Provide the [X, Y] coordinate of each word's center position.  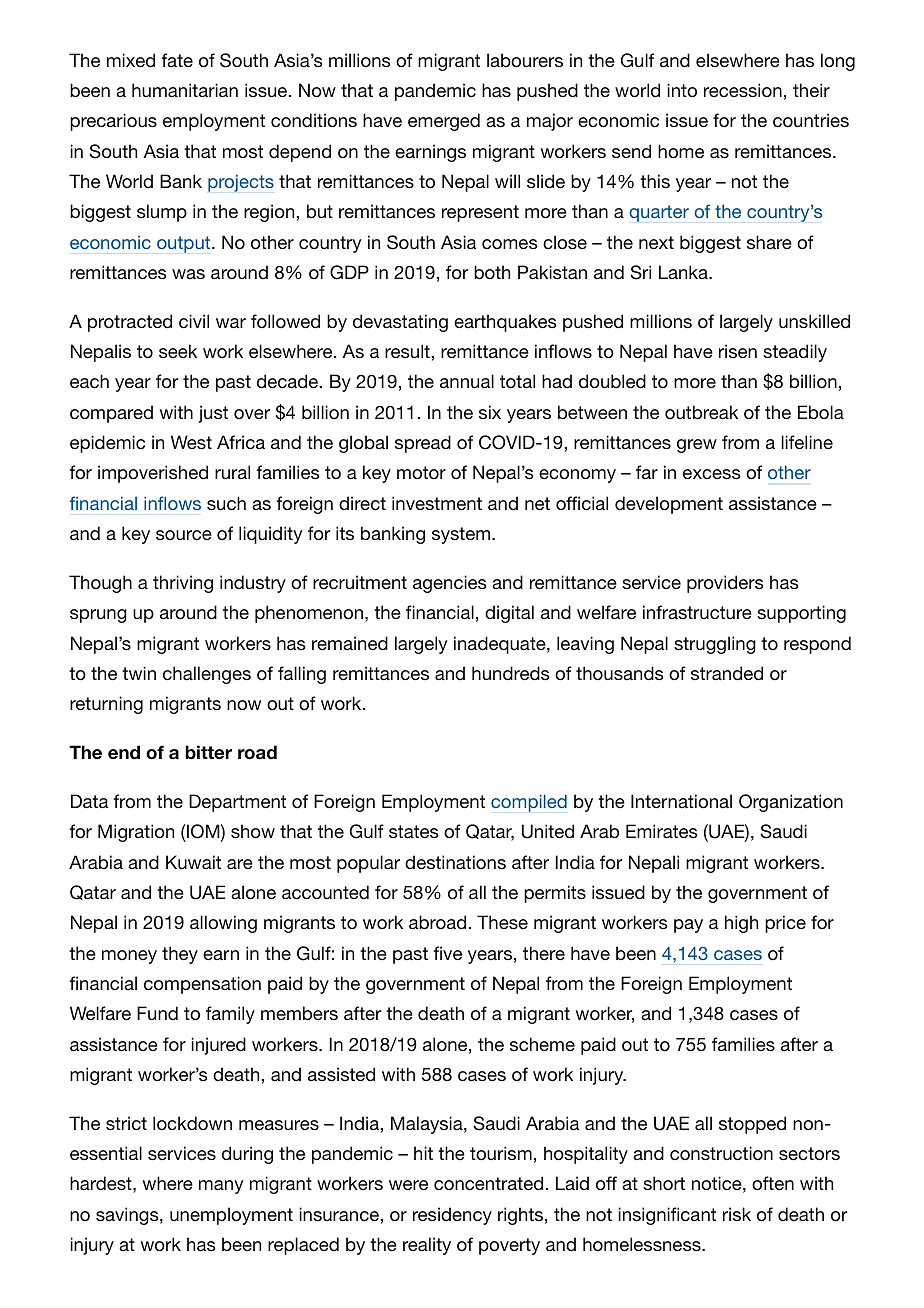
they [180, 955]
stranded [727, 673]
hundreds [511, 673]
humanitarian [185, 90]
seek [178, 351]
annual [467, 381]
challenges [207, 675]
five [448, 953]
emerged [444, 122]
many [221, 1187]
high [741, 924]
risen [738, 351]
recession [743, 90]
